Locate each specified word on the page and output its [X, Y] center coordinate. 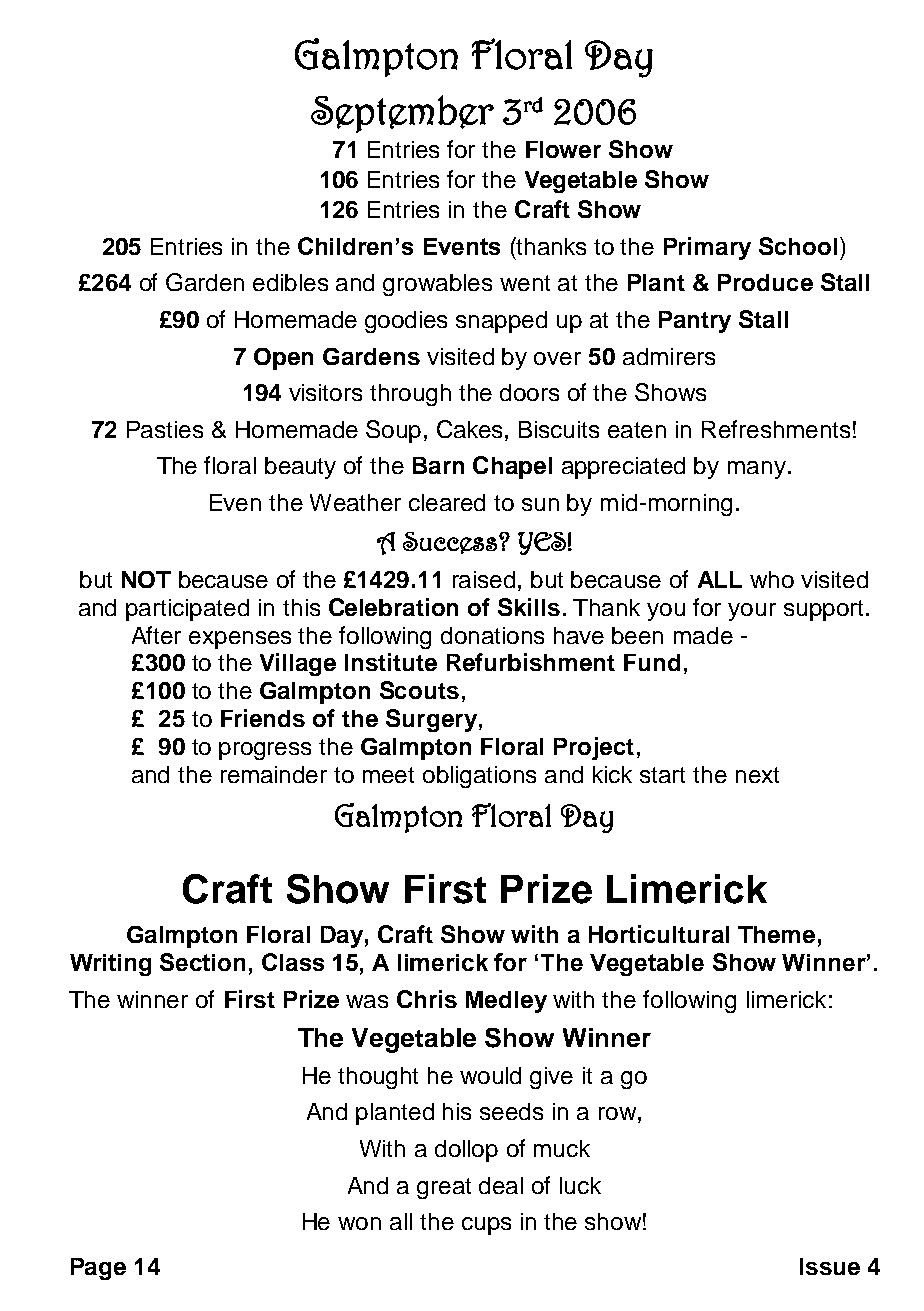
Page [98, 1269]
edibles [290, 282]
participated [187, 610]
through [410, 395]
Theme [776, 934]
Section [202, 962]
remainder [274, 774]
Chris [427, 999]
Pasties [165, 429]
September [402, 114]
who [772, 579]
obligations [479, 777]
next [757, 775]
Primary [707, 248]
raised [484, 579]
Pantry [695, 322]
